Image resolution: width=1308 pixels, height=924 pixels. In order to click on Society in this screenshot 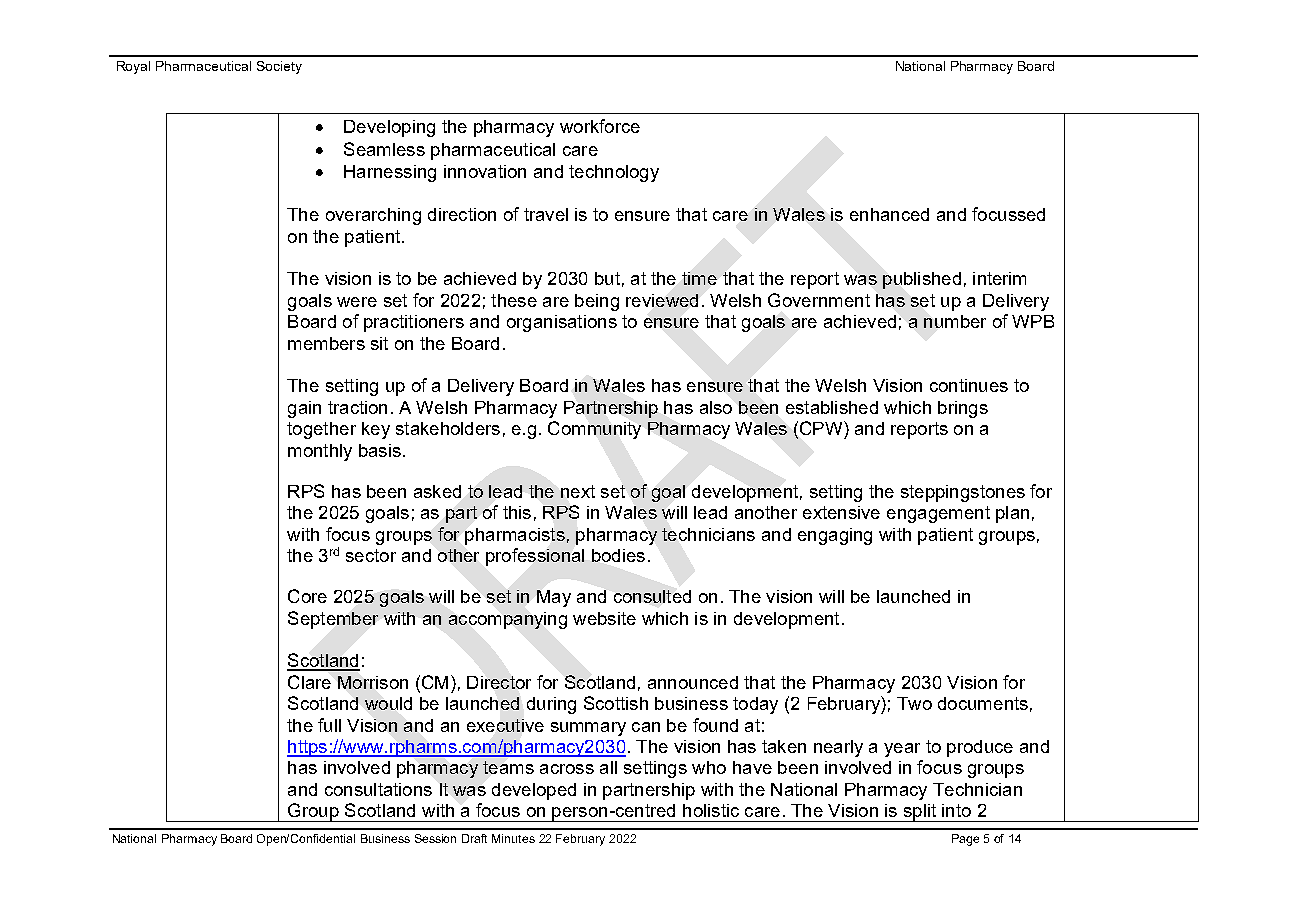, I will do `click(279, 67)`.
